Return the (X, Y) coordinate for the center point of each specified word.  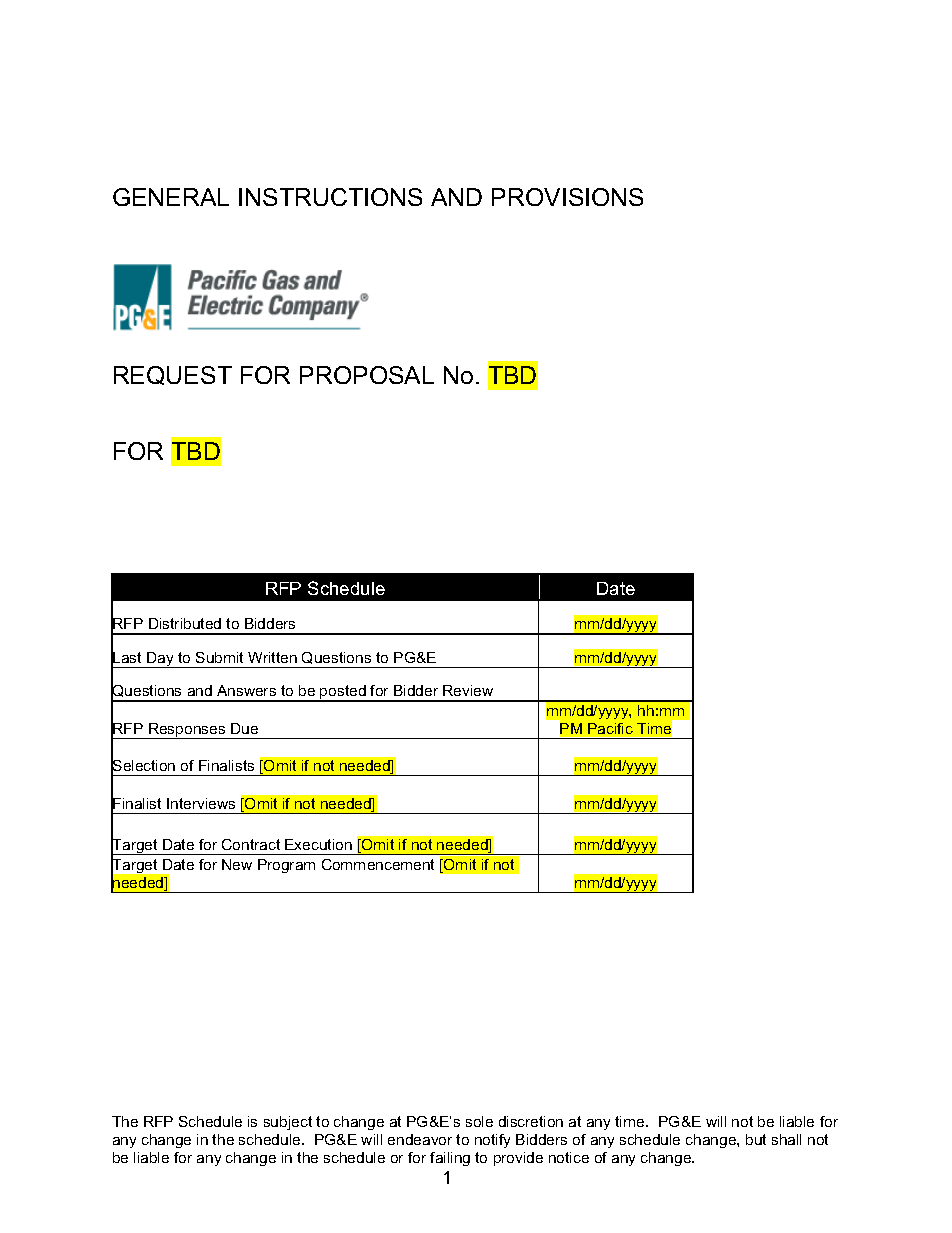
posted (343, 693)
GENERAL (171, 197)
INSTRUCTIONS (330, 197)
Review (468, 690)
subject (288, 1123)
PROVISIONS (567, 197)
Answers (246, 690)
